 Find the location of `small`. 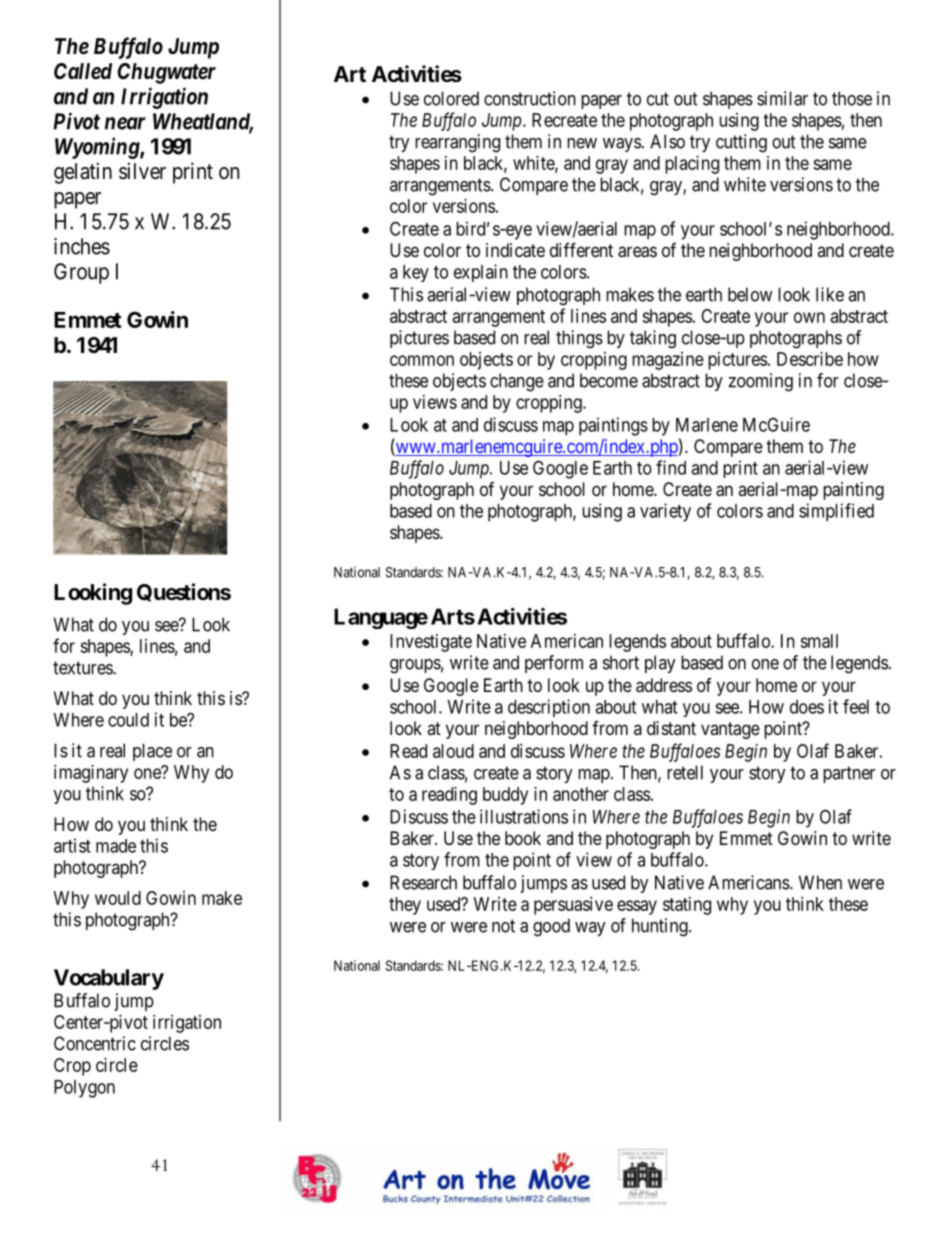

small is located at coordinates (819, 641).
